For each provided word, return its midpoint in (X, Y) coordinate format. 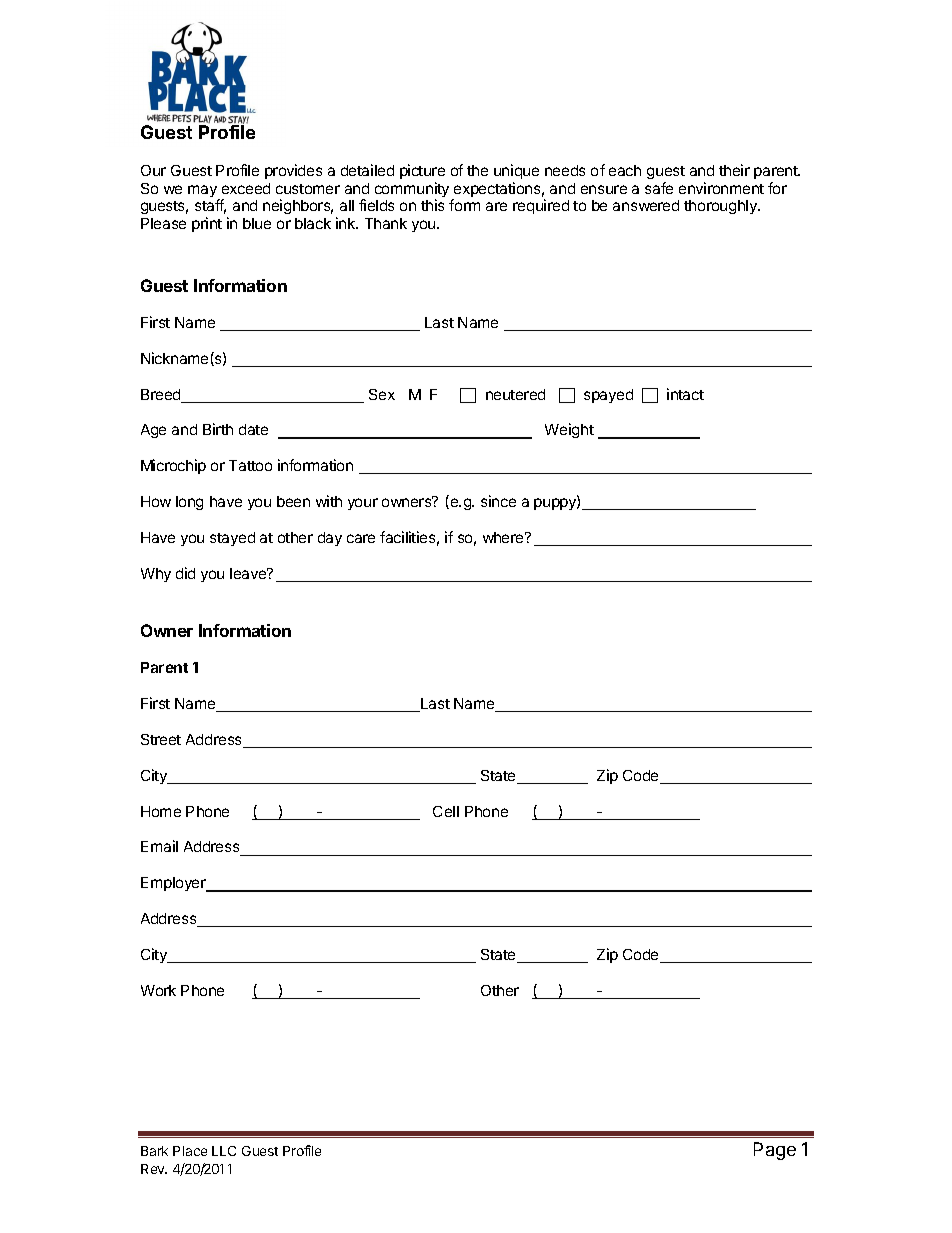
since (498, 501)
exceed (246, 188)
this (432, 205)
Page (775, 1151)
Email (159, 846)
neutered (515, 394)
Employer (174, 884)
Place (190, 1151)
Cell (446, 811)
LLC (224, 1151)
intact (685, 394)
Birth (218, 429)
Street (161, 739)
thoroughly (722, 207)
